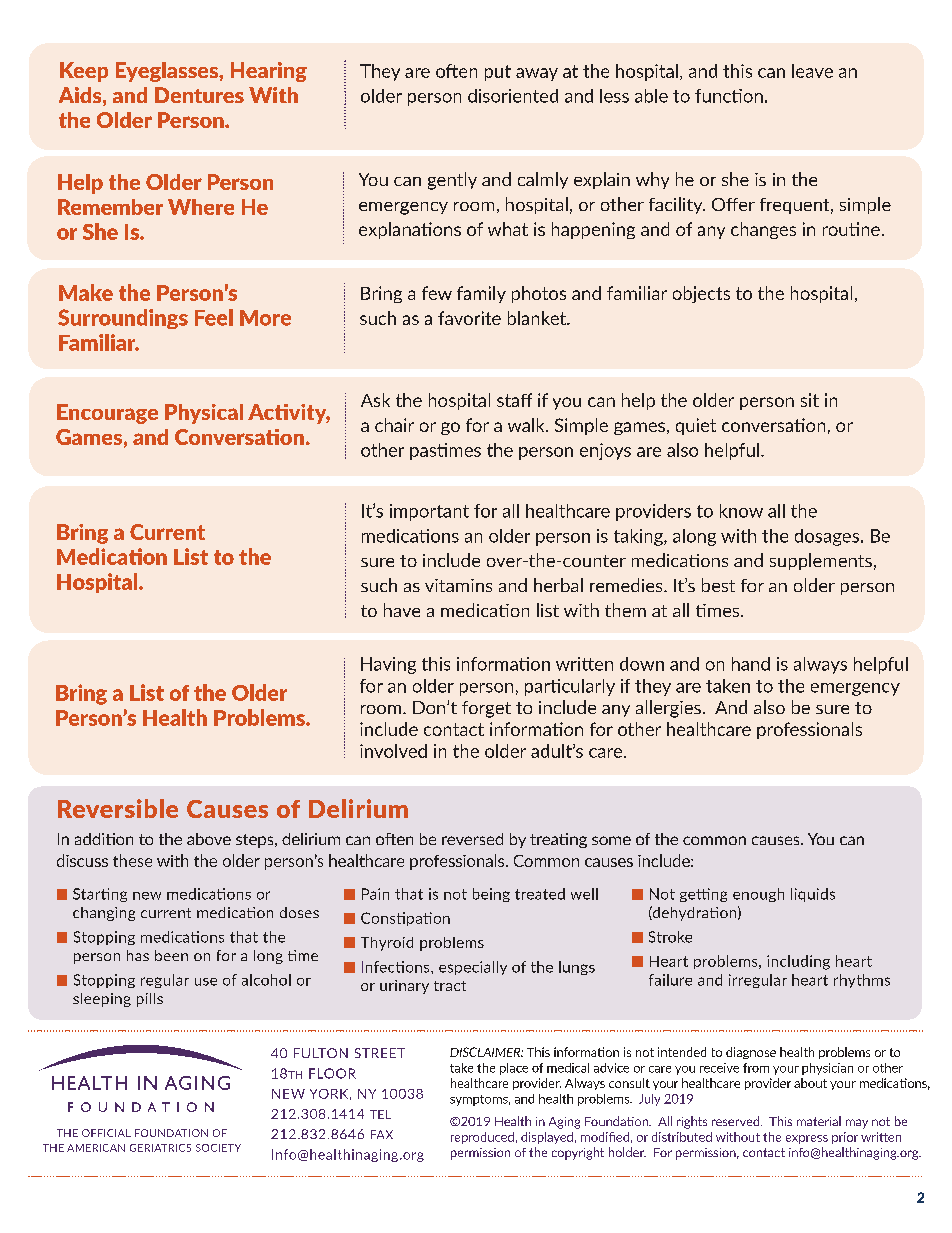 This image has width=952, height=1233. I want to click on disoriented, so click(513, 96).
